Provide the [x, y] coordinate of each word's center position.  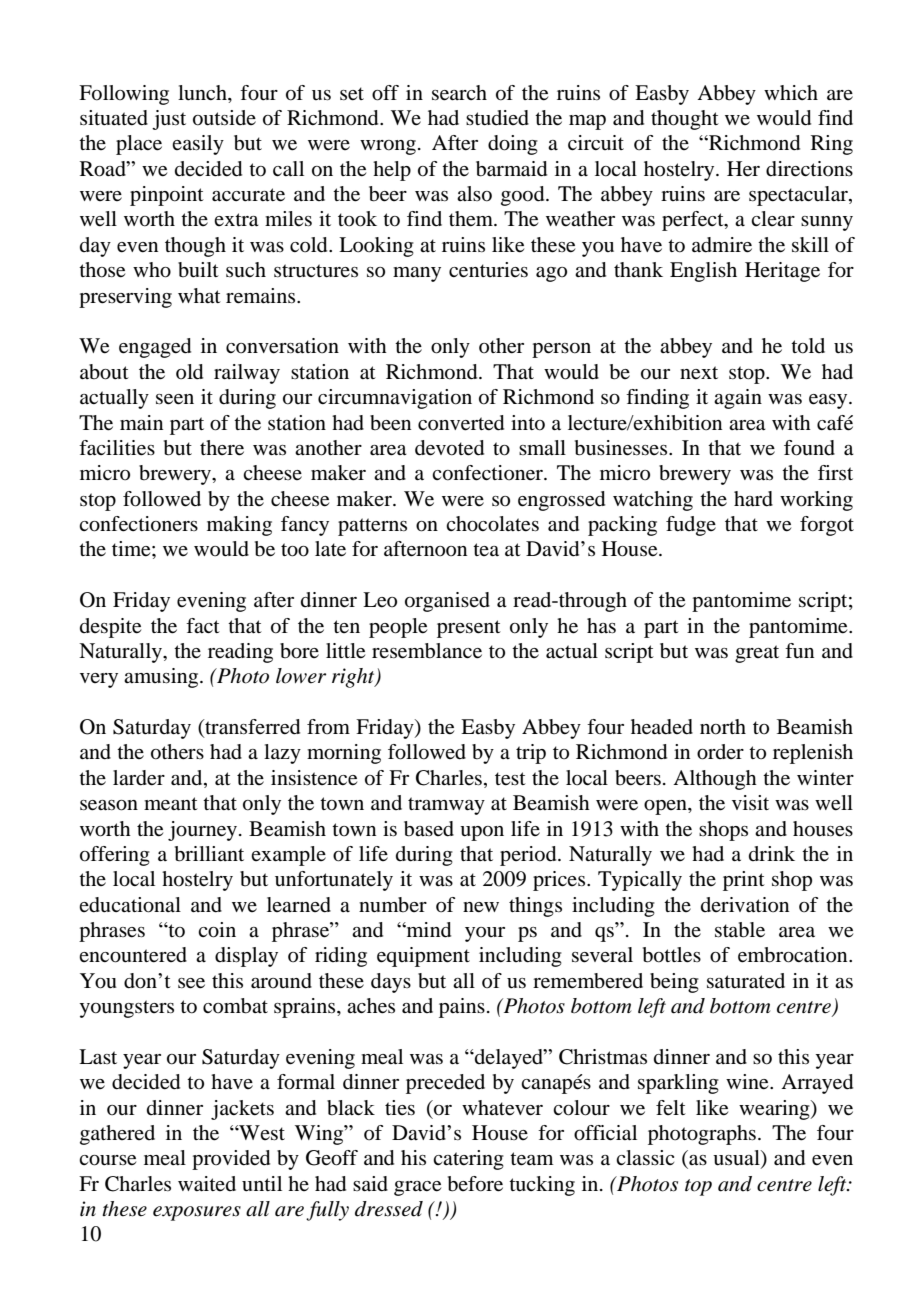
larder [139, 778]
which [791, 92]
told [808, 346]
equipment [423, 957]
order [720, 752]
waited [207, 1184]
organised [447, 602]
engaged [155, 348]
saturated [746, 981]
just [169, 120]
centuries [488, 270]
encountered [133, 955]
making [239, 526]
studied [497, 118]
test [510, 779]
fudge [691, 526]
